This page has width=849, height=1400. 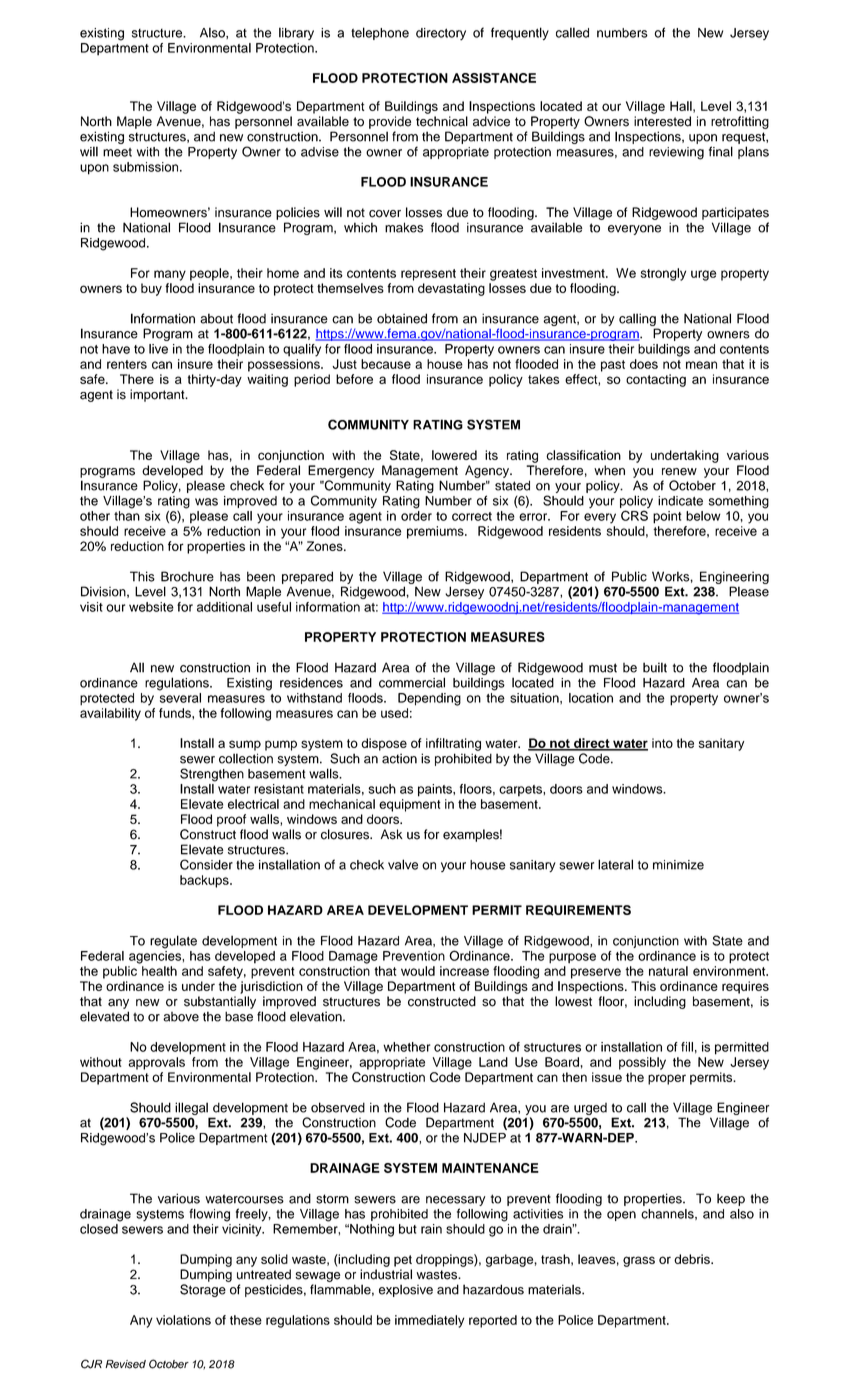 What do you see at coordinates (678, 865) in the page?
I see `minimize` at bounding box center [678, 865].
